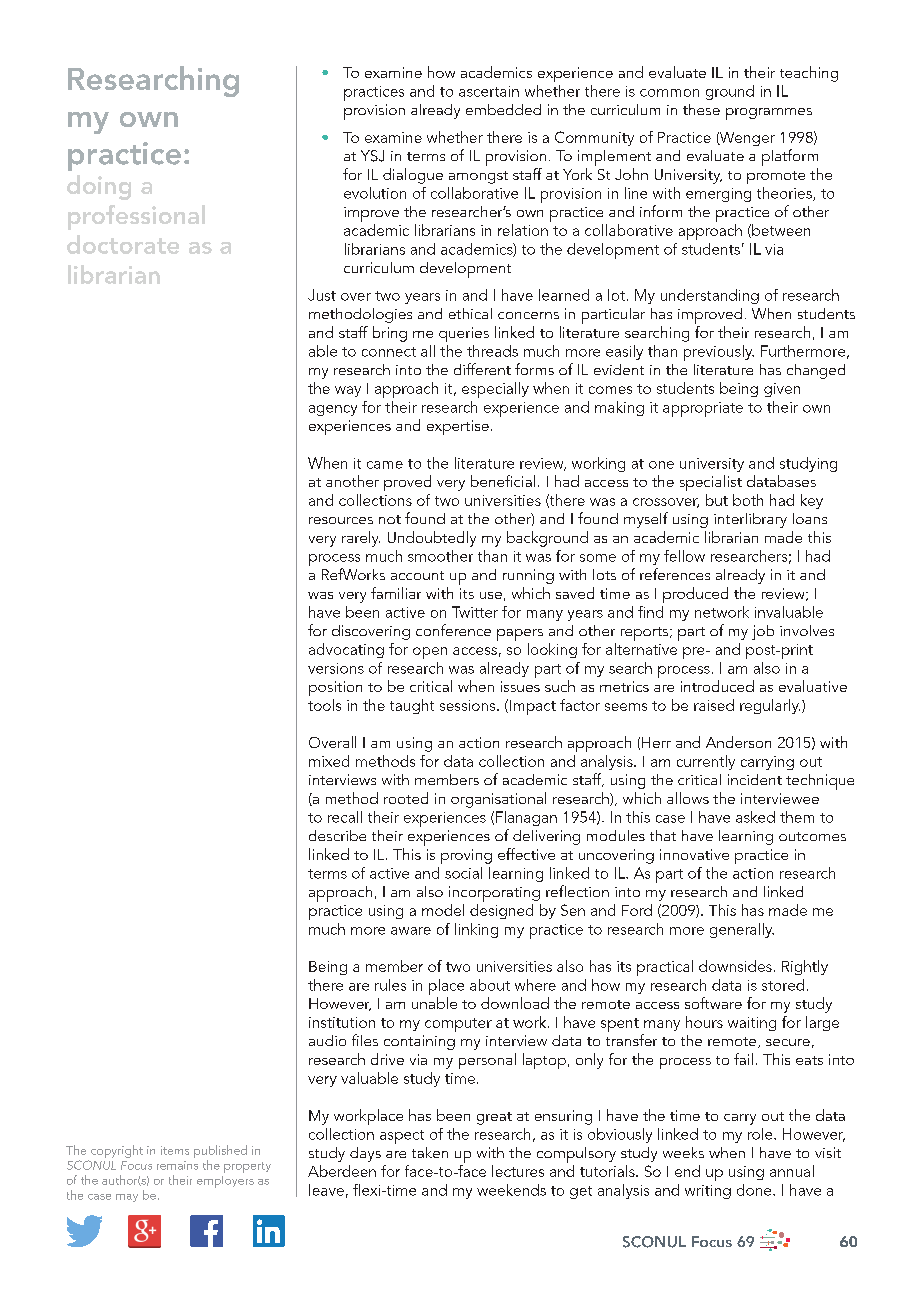 Image resolution: width=924 pixels, height=1308 pixels. Describe the element at coordinates (337, 835) in the screenshot. I see `describe` at that location.
